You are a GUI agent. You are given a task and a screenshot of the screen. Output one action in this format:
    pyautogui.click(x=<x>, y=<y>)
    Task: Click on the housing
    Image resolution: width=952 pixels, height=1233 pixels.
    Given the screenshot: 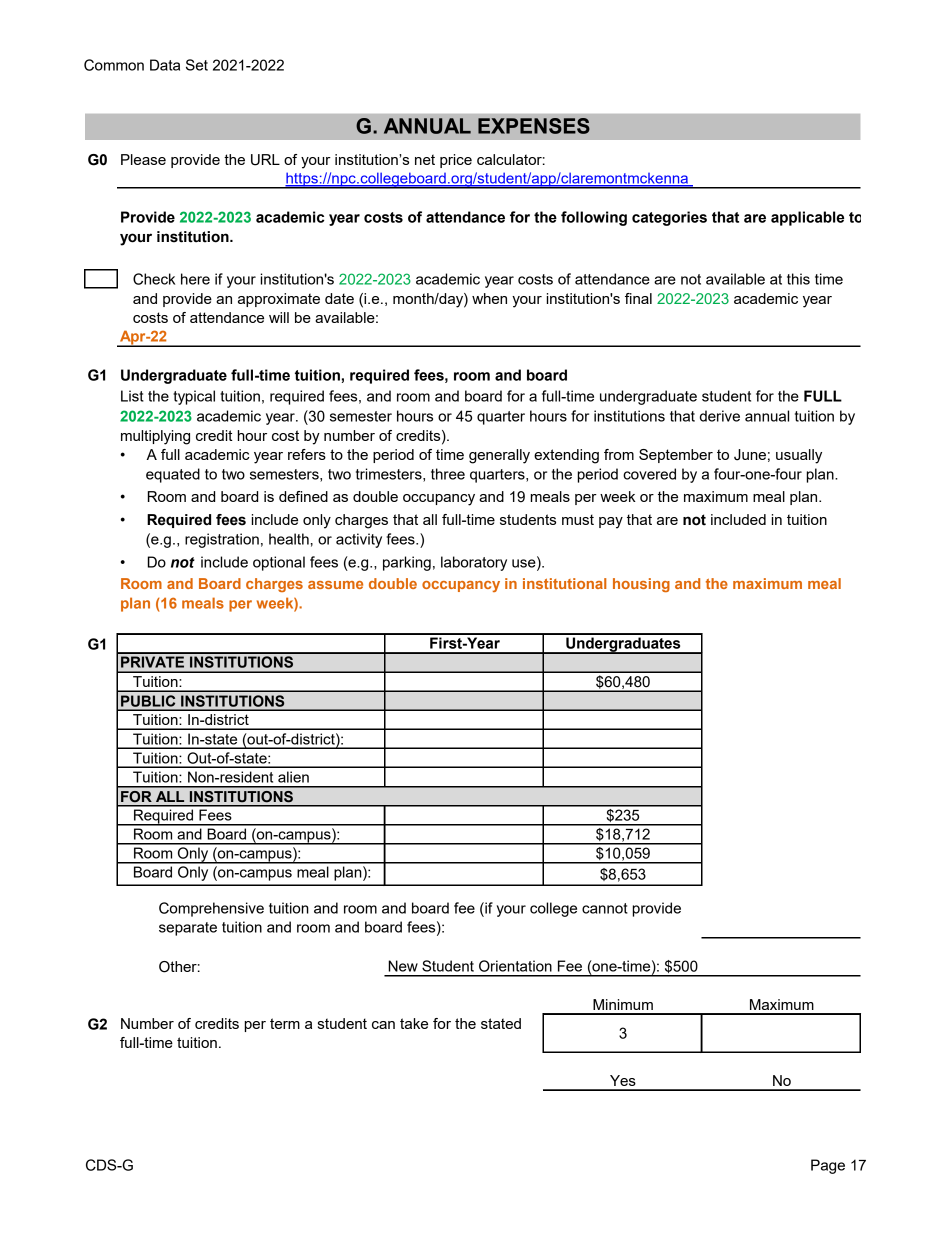 What is the action you would take?
    pyautogui.click(x=641, y=585)
